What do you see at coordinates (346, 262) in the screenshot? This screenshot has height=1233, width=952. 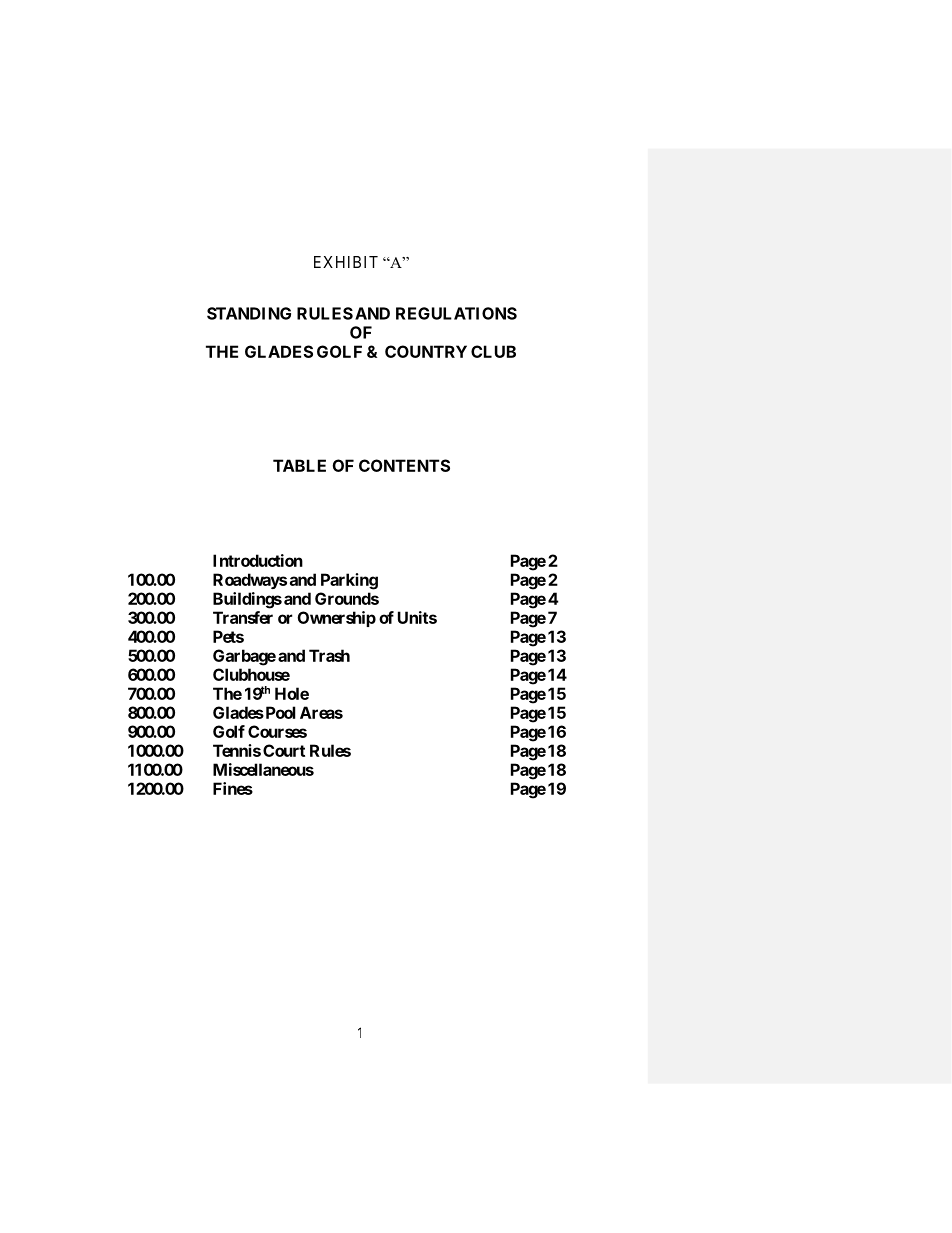 I see `EXHIBIT` at bounding box center [346, 262].
